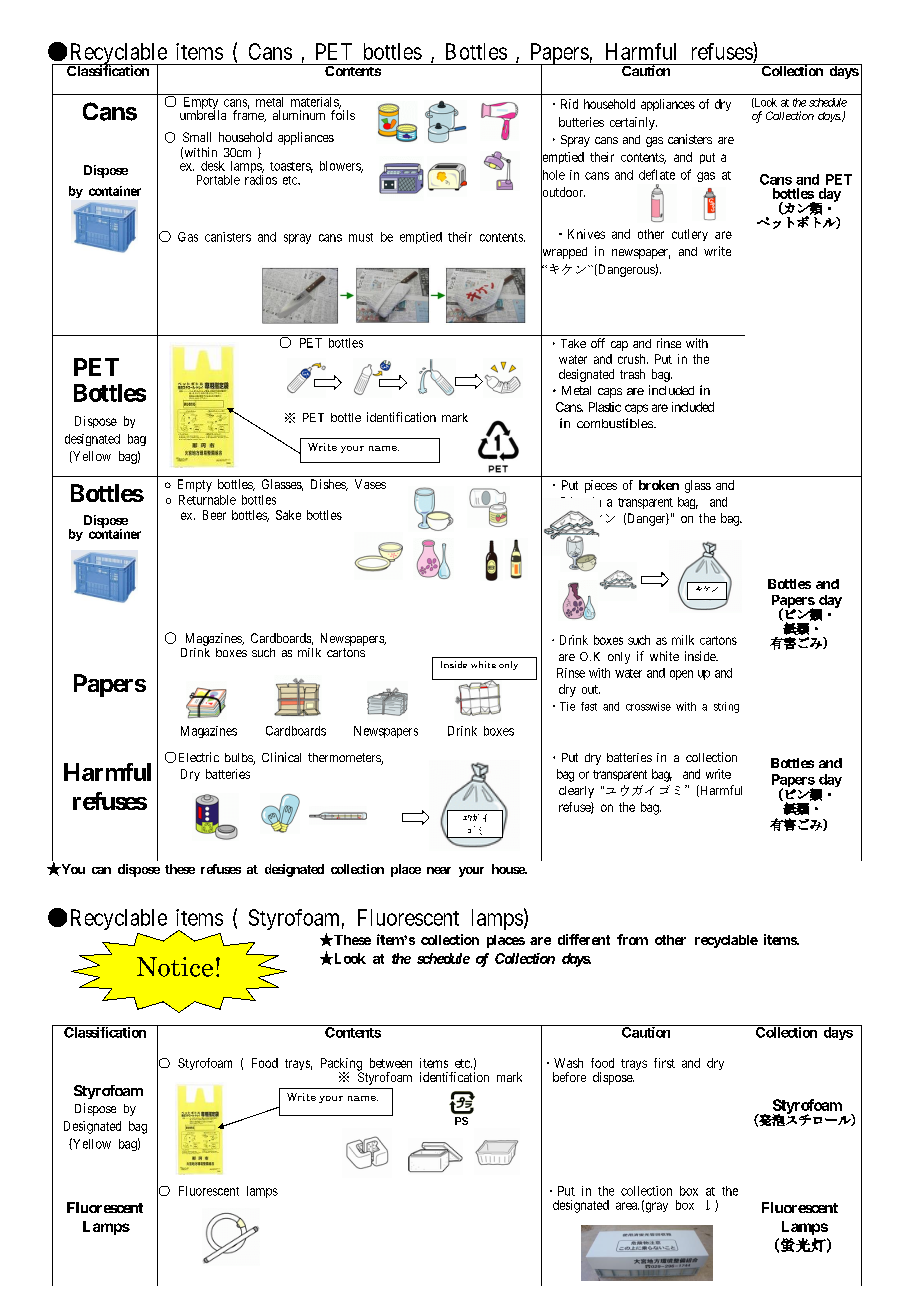 The height and width of the screenshot is (1308, 924). What do you see at coordinates (576, 792) in the screenshot?
I see `clearly` at bounding box center [576, 792].
